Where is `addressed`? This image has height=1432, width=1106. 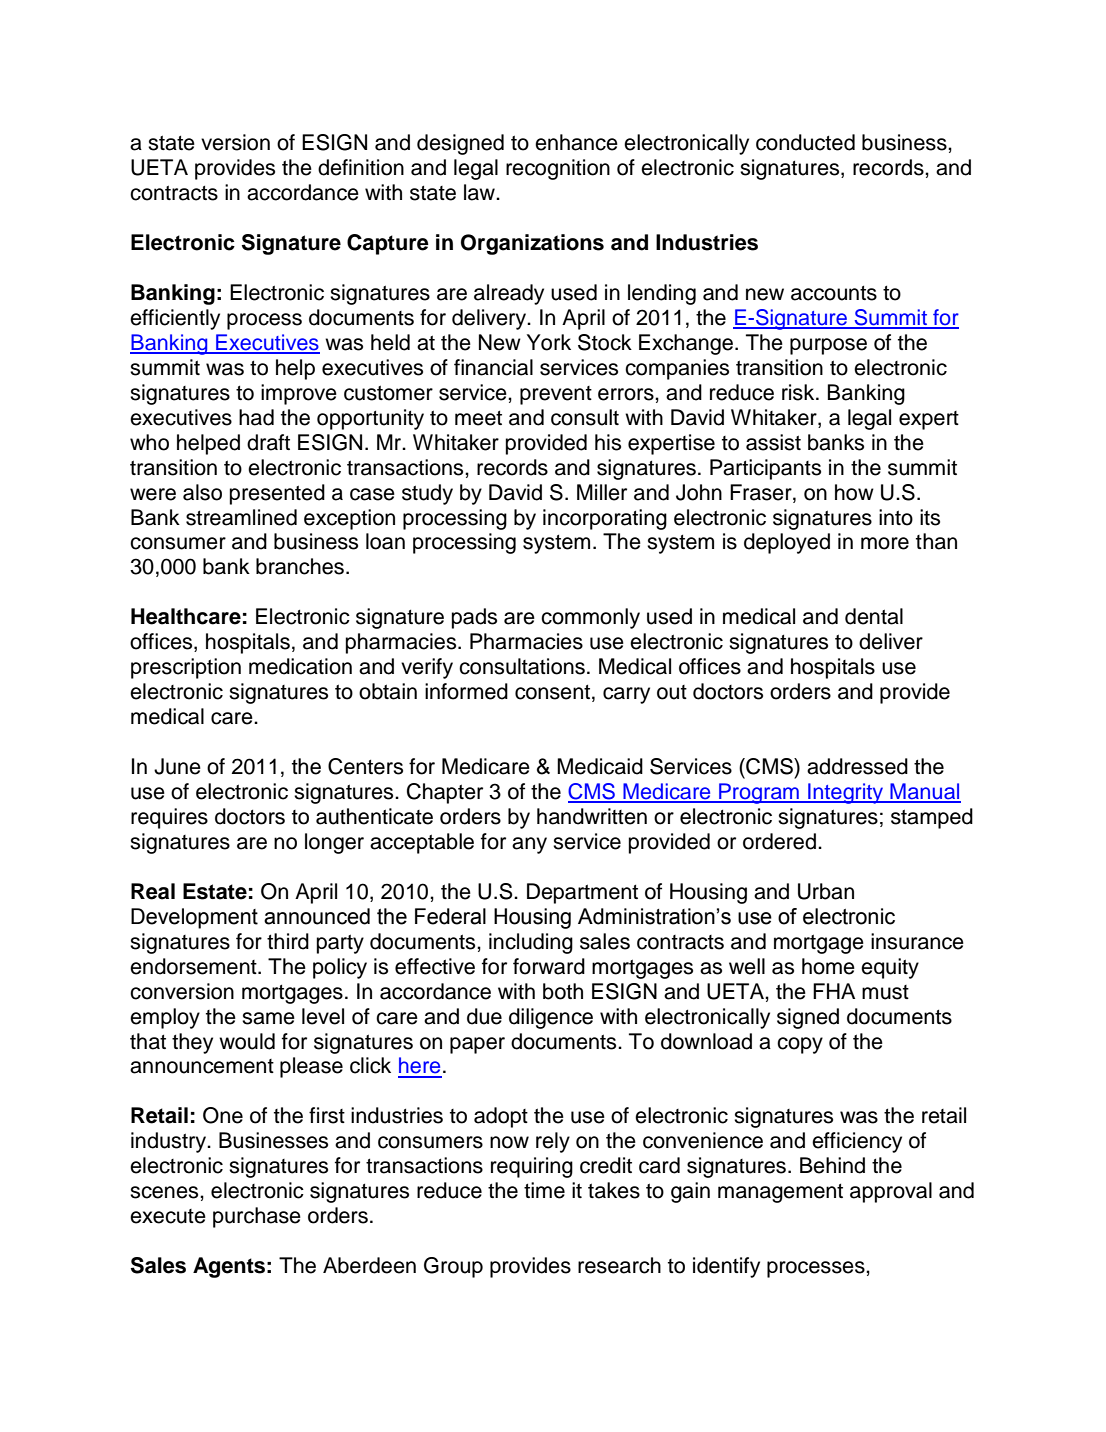 addressed is located at coordinates (857, 766).
